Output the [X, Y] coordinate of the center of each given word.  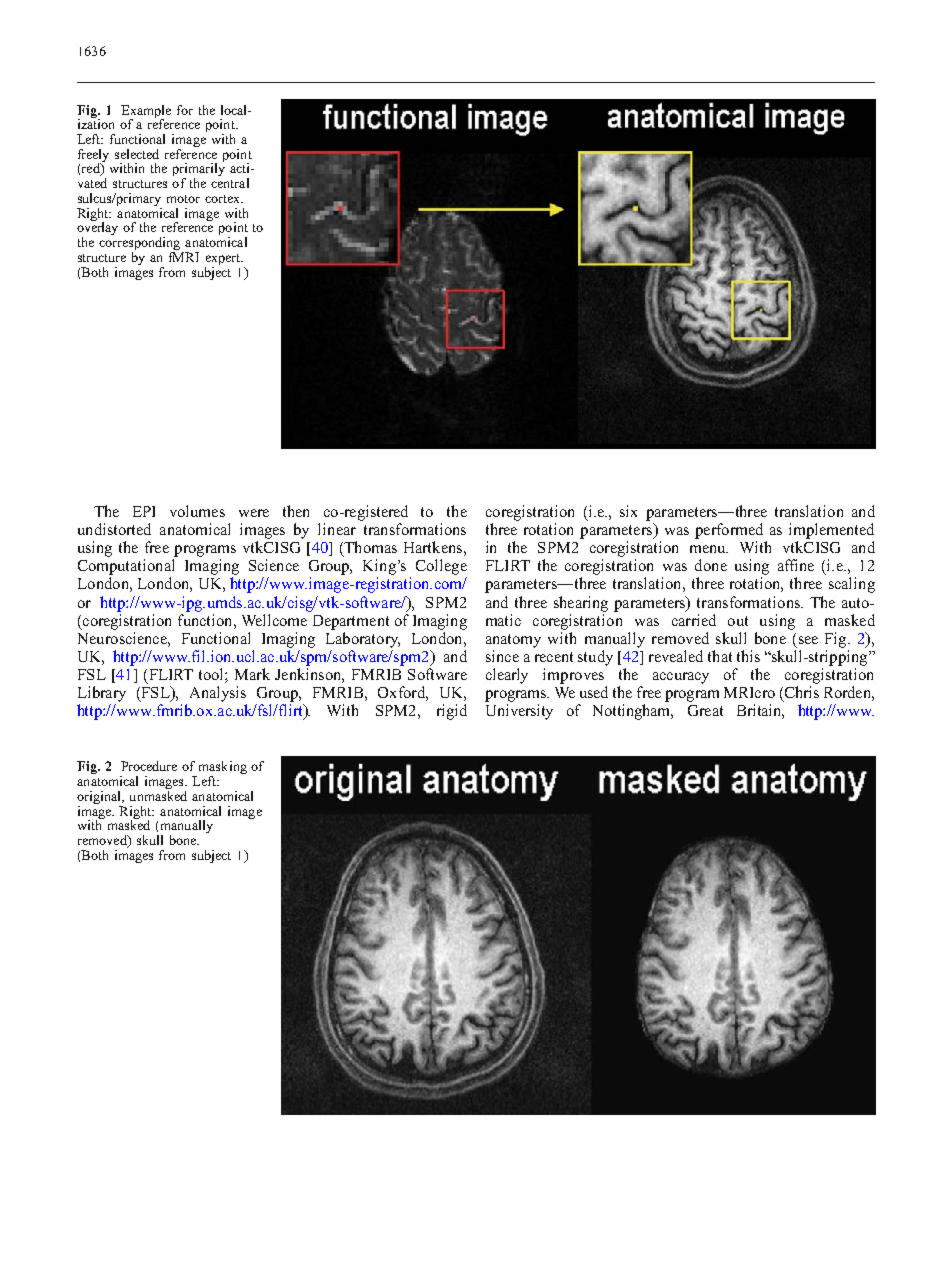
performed [729, 531]
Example [146, 112]
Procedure [149, 766]
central [230, 183]
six [628, 511]
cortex [223, 199]
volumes [197, 511]
